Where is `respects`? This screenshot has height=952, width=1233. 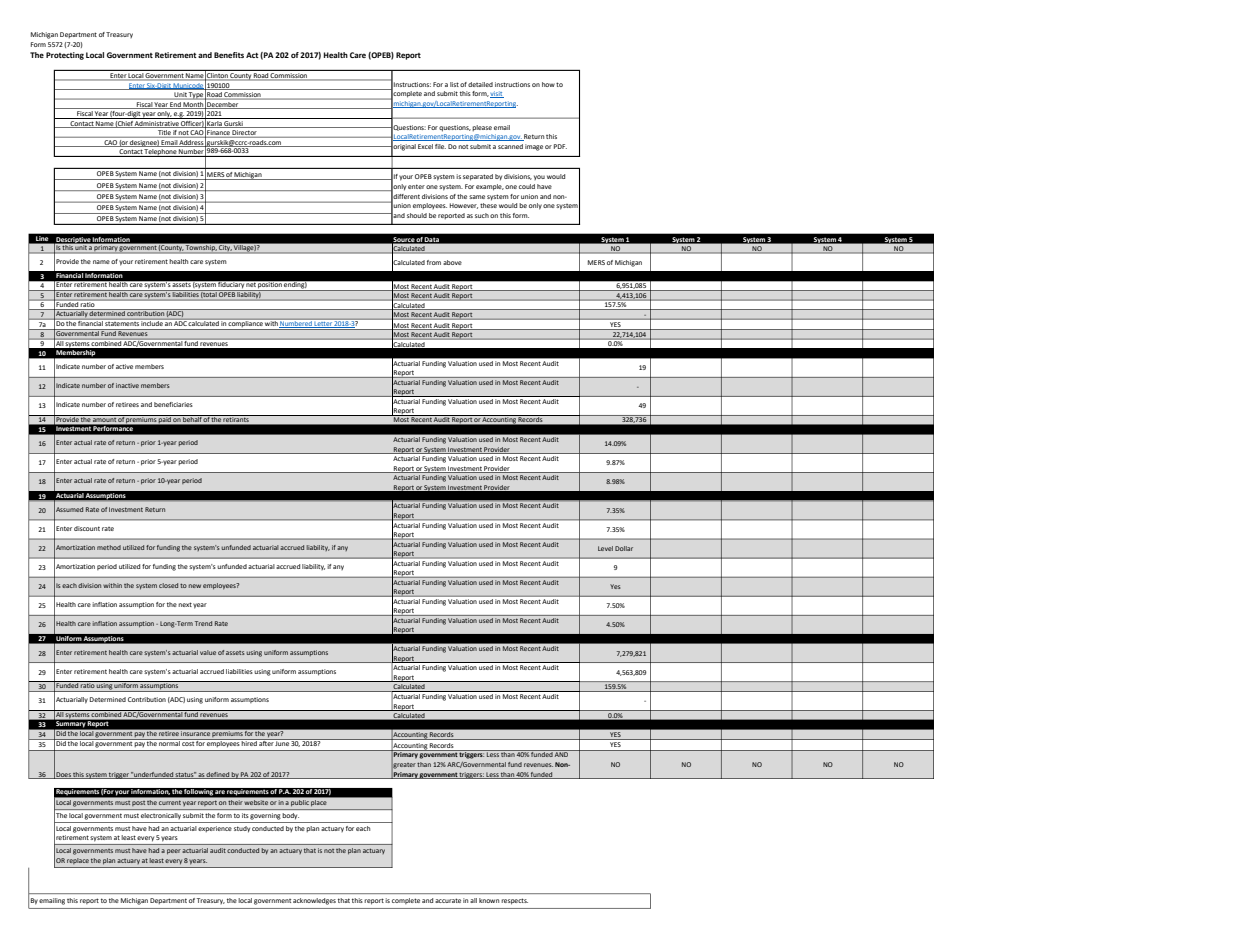 respects is located at coordinates (515, 901).
